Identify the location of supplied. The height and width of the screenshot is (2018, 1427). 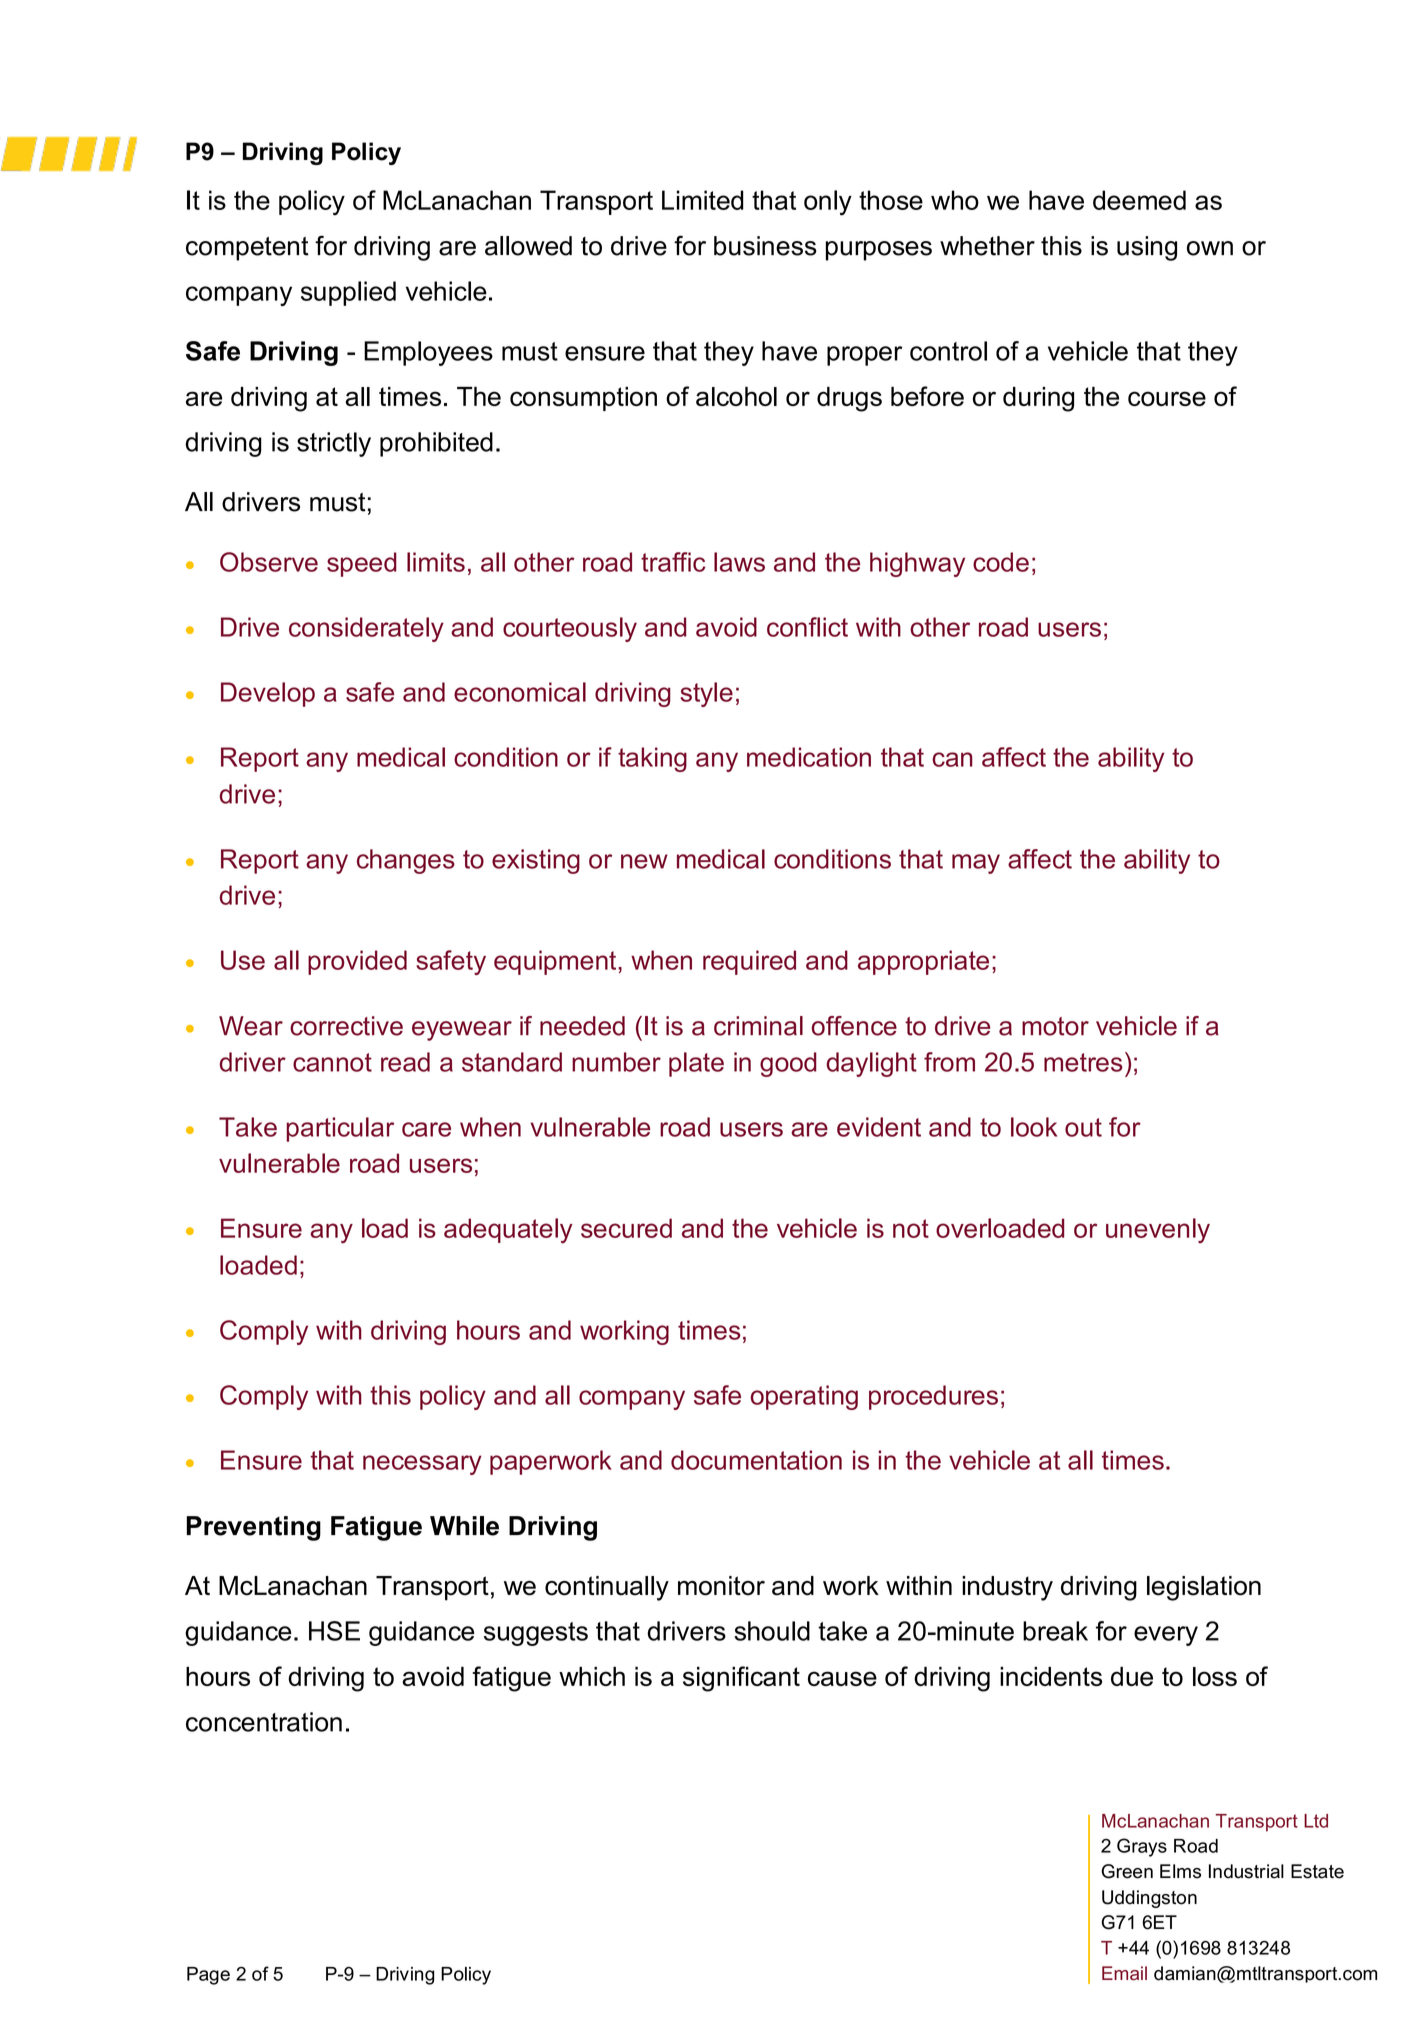
(348, 293).
